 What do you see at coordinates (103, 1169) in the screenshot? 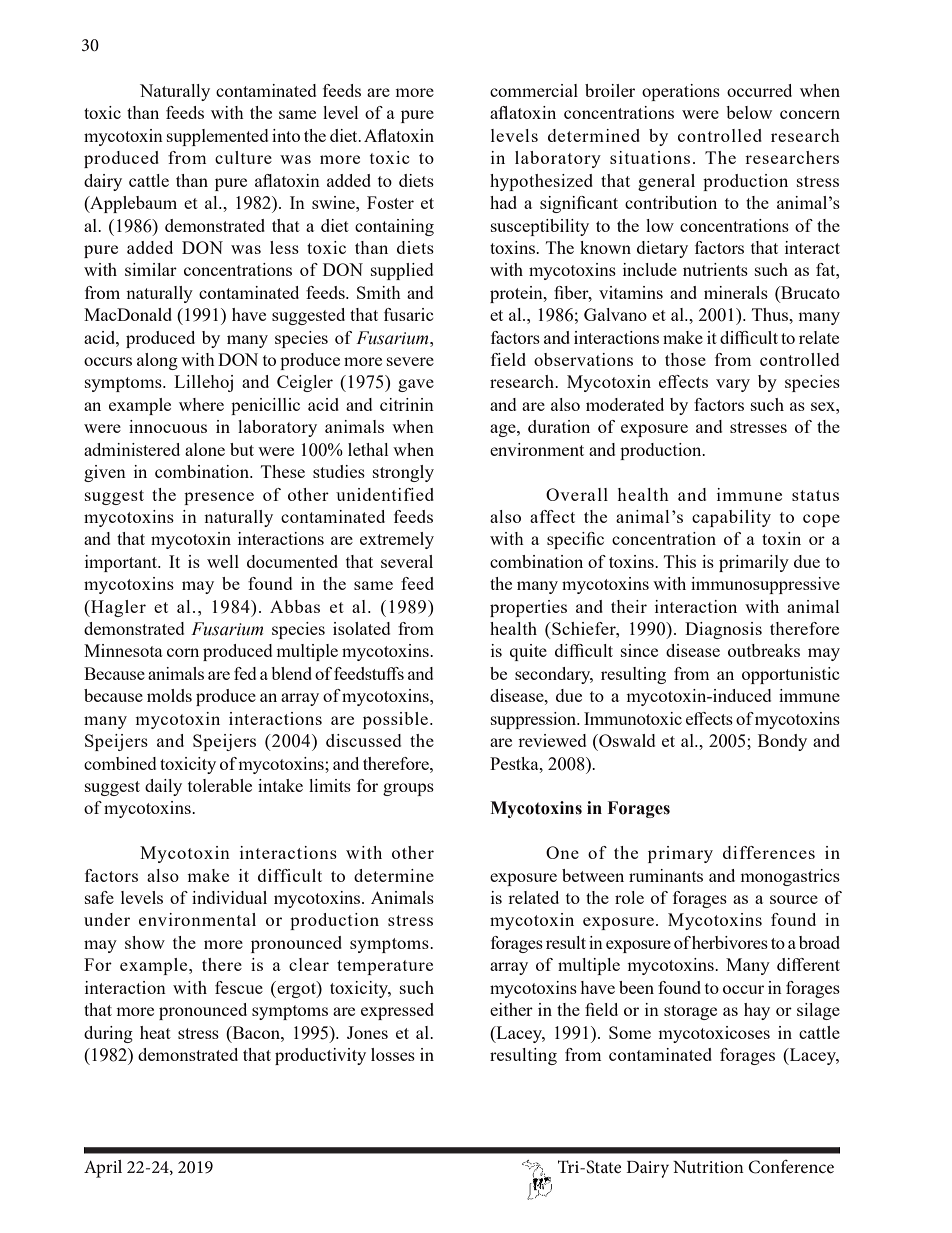
I see `April` at bounding box center [103, 1169].
